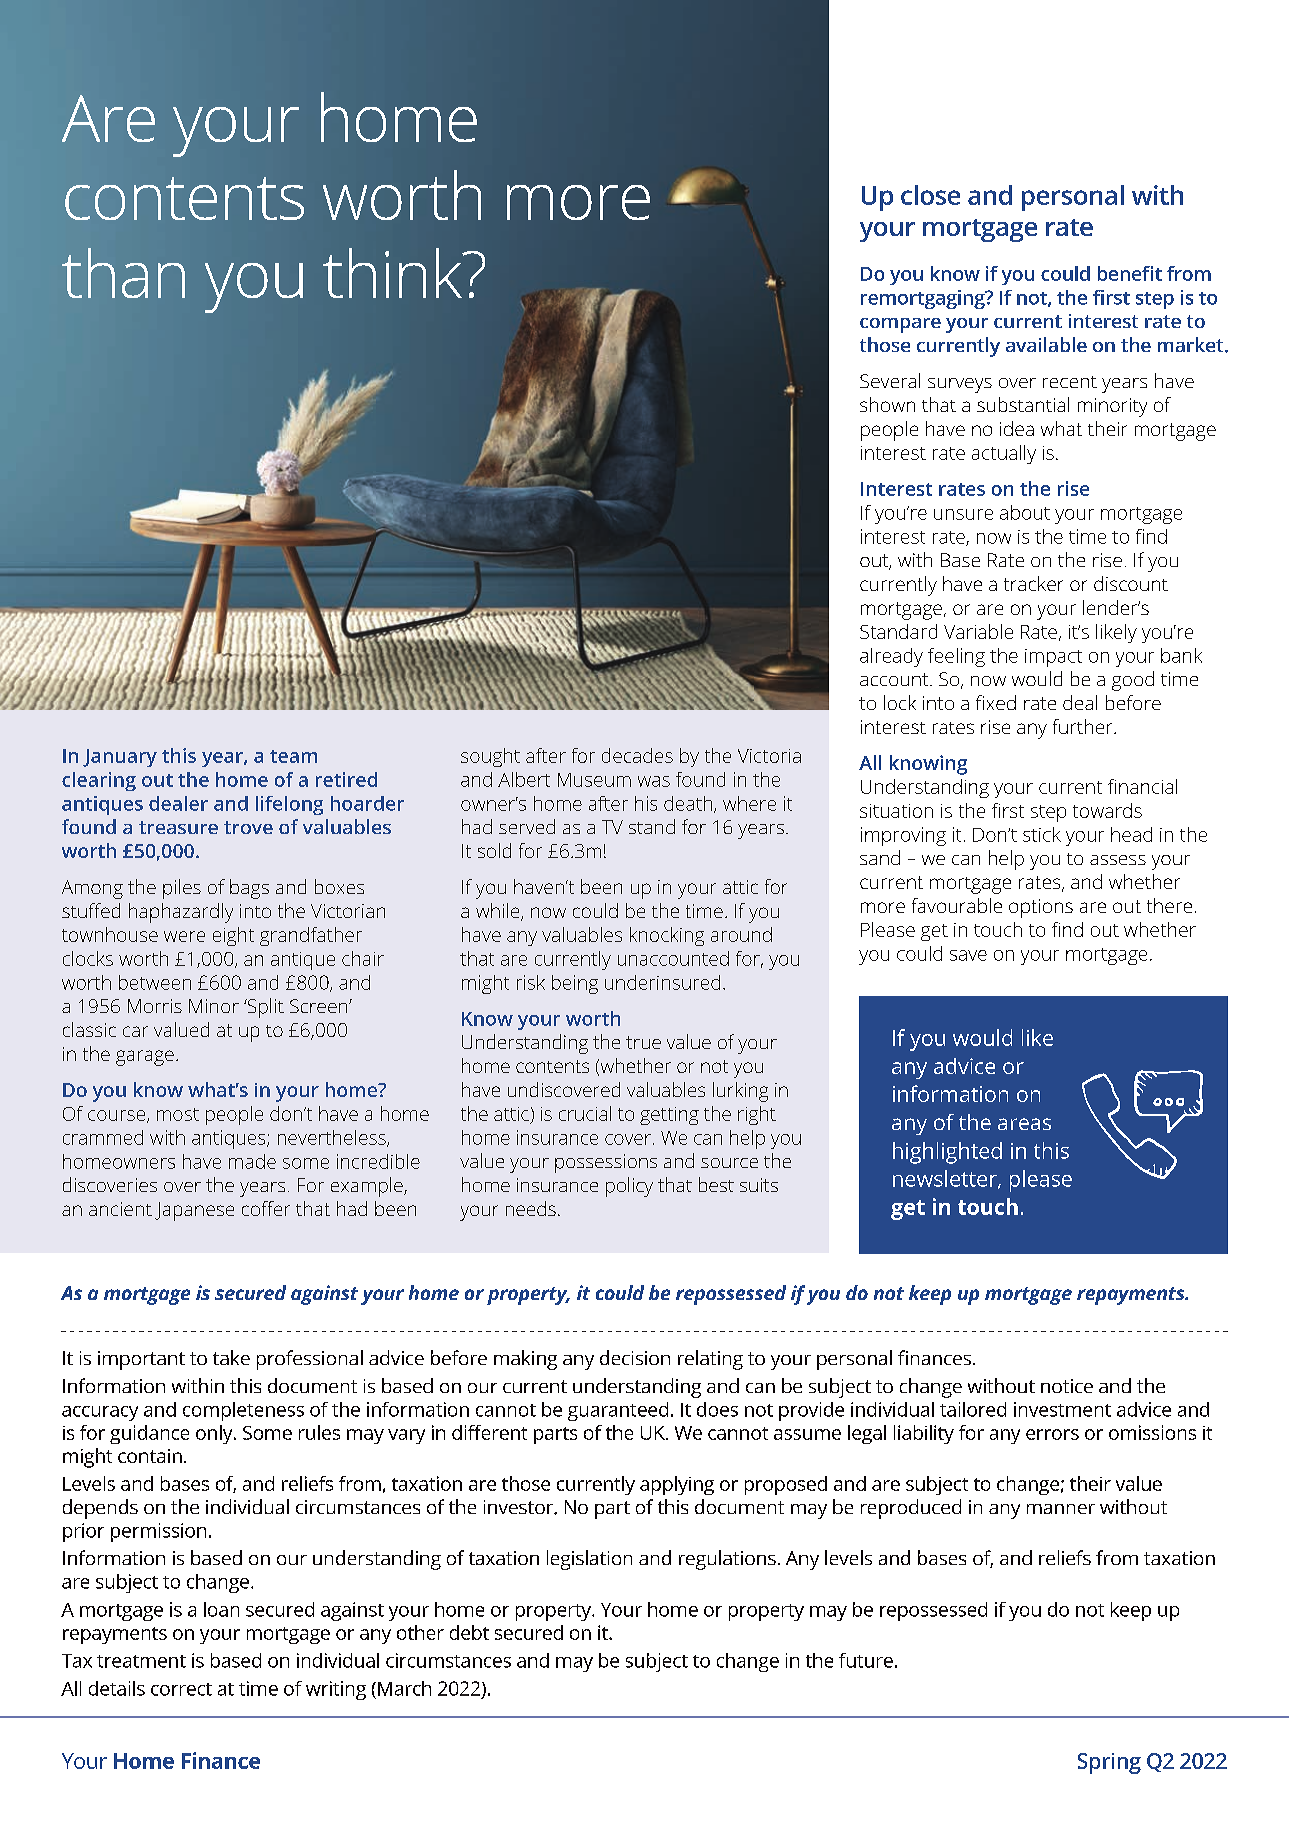 This screenshot has width=1289, height=1823. I want to click on Spring, so click(1109, 1763).
